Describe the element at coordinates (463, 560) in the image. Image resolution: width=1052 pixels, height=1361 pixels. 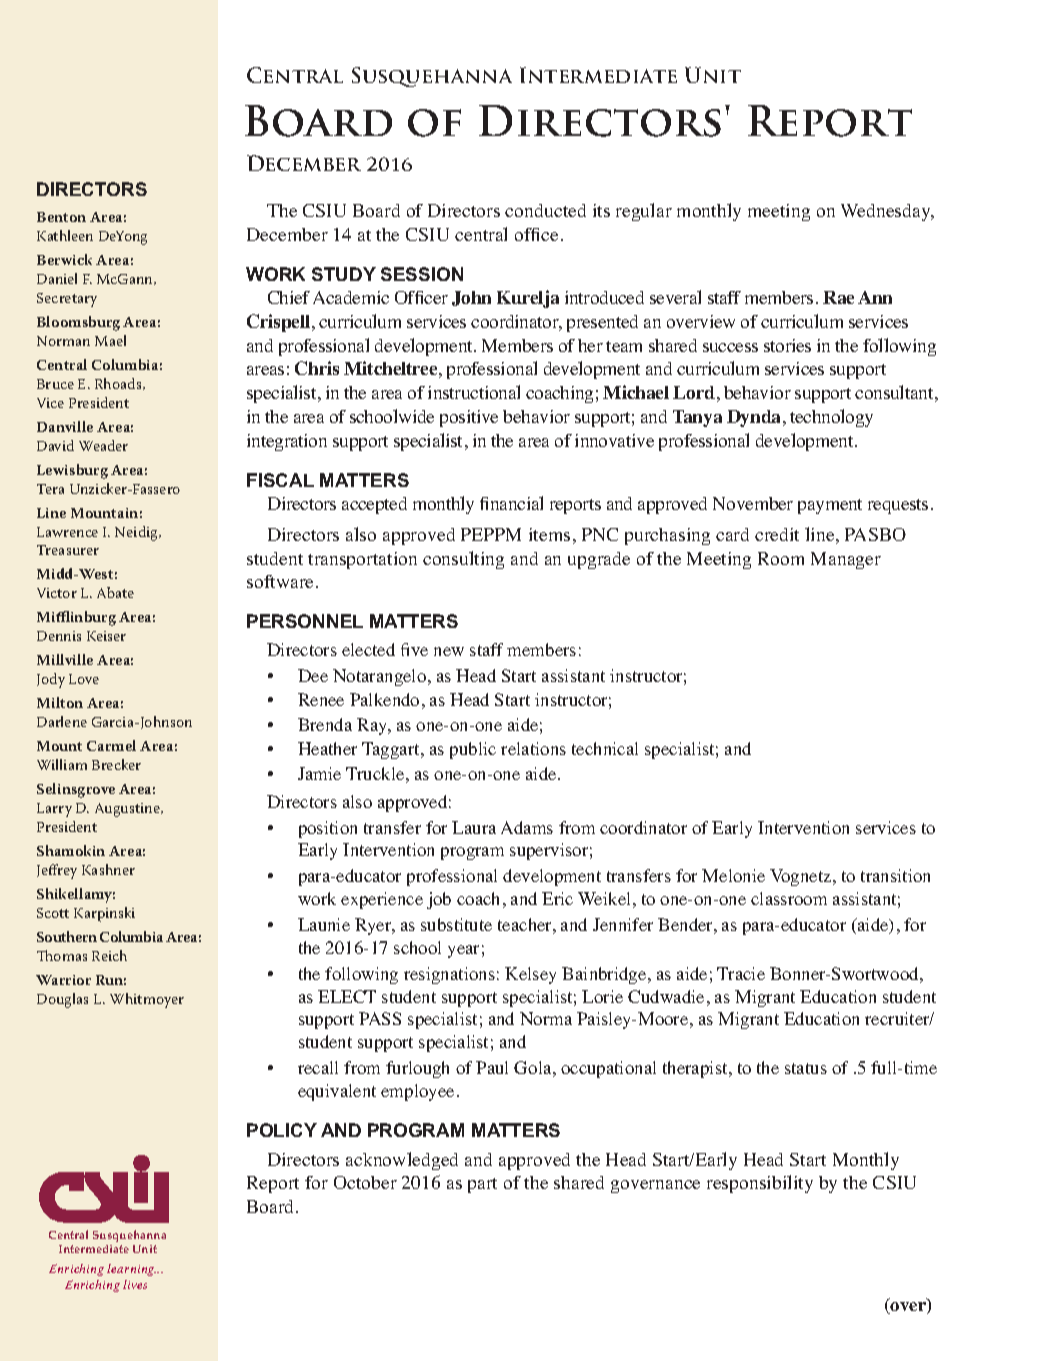
I see `consulting` at that location.
